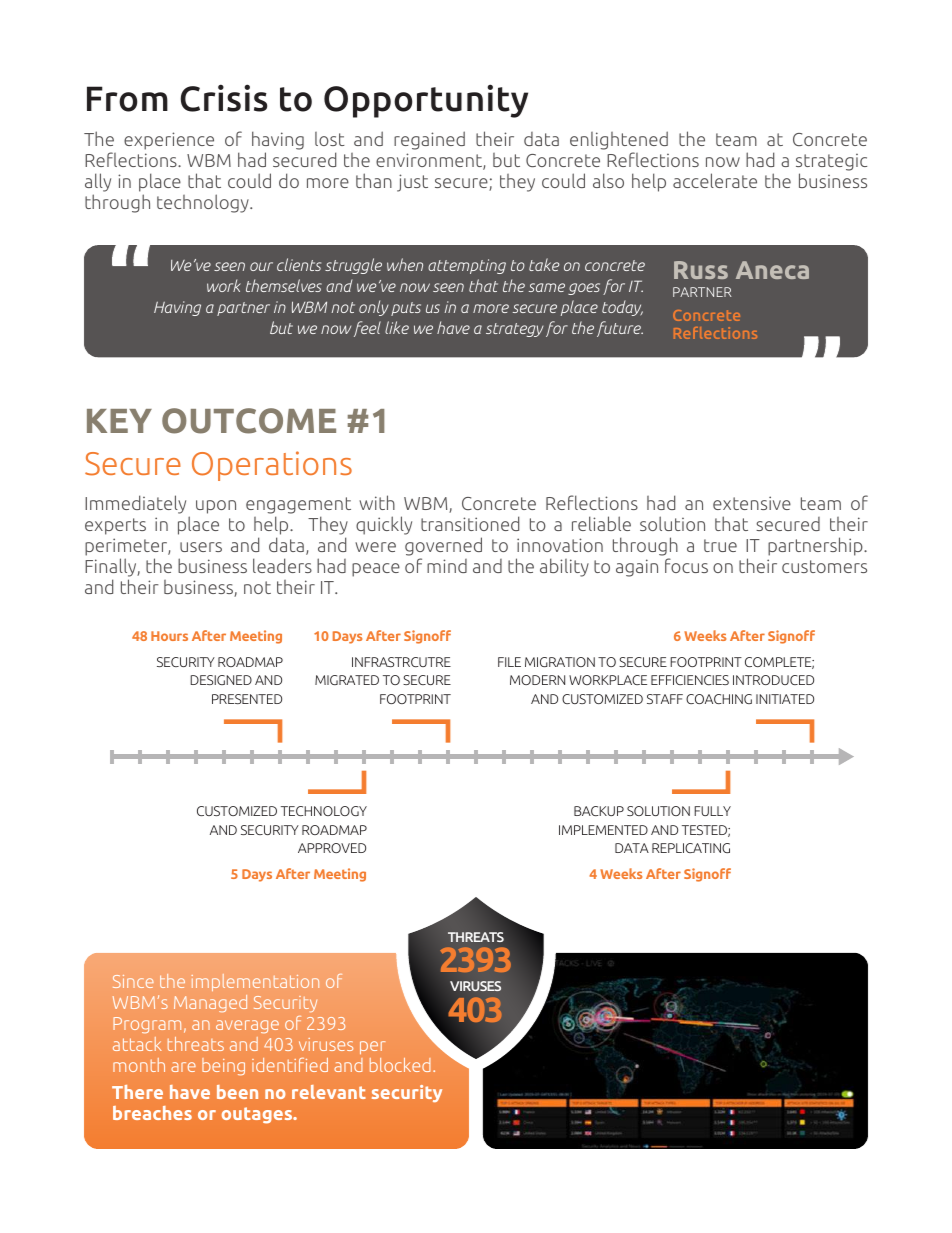 The image size is (952, 1233). What do you see at coordinates (400, 1065) in the screenshot?
I see `blocked` at bounding box center [400, 1065].
